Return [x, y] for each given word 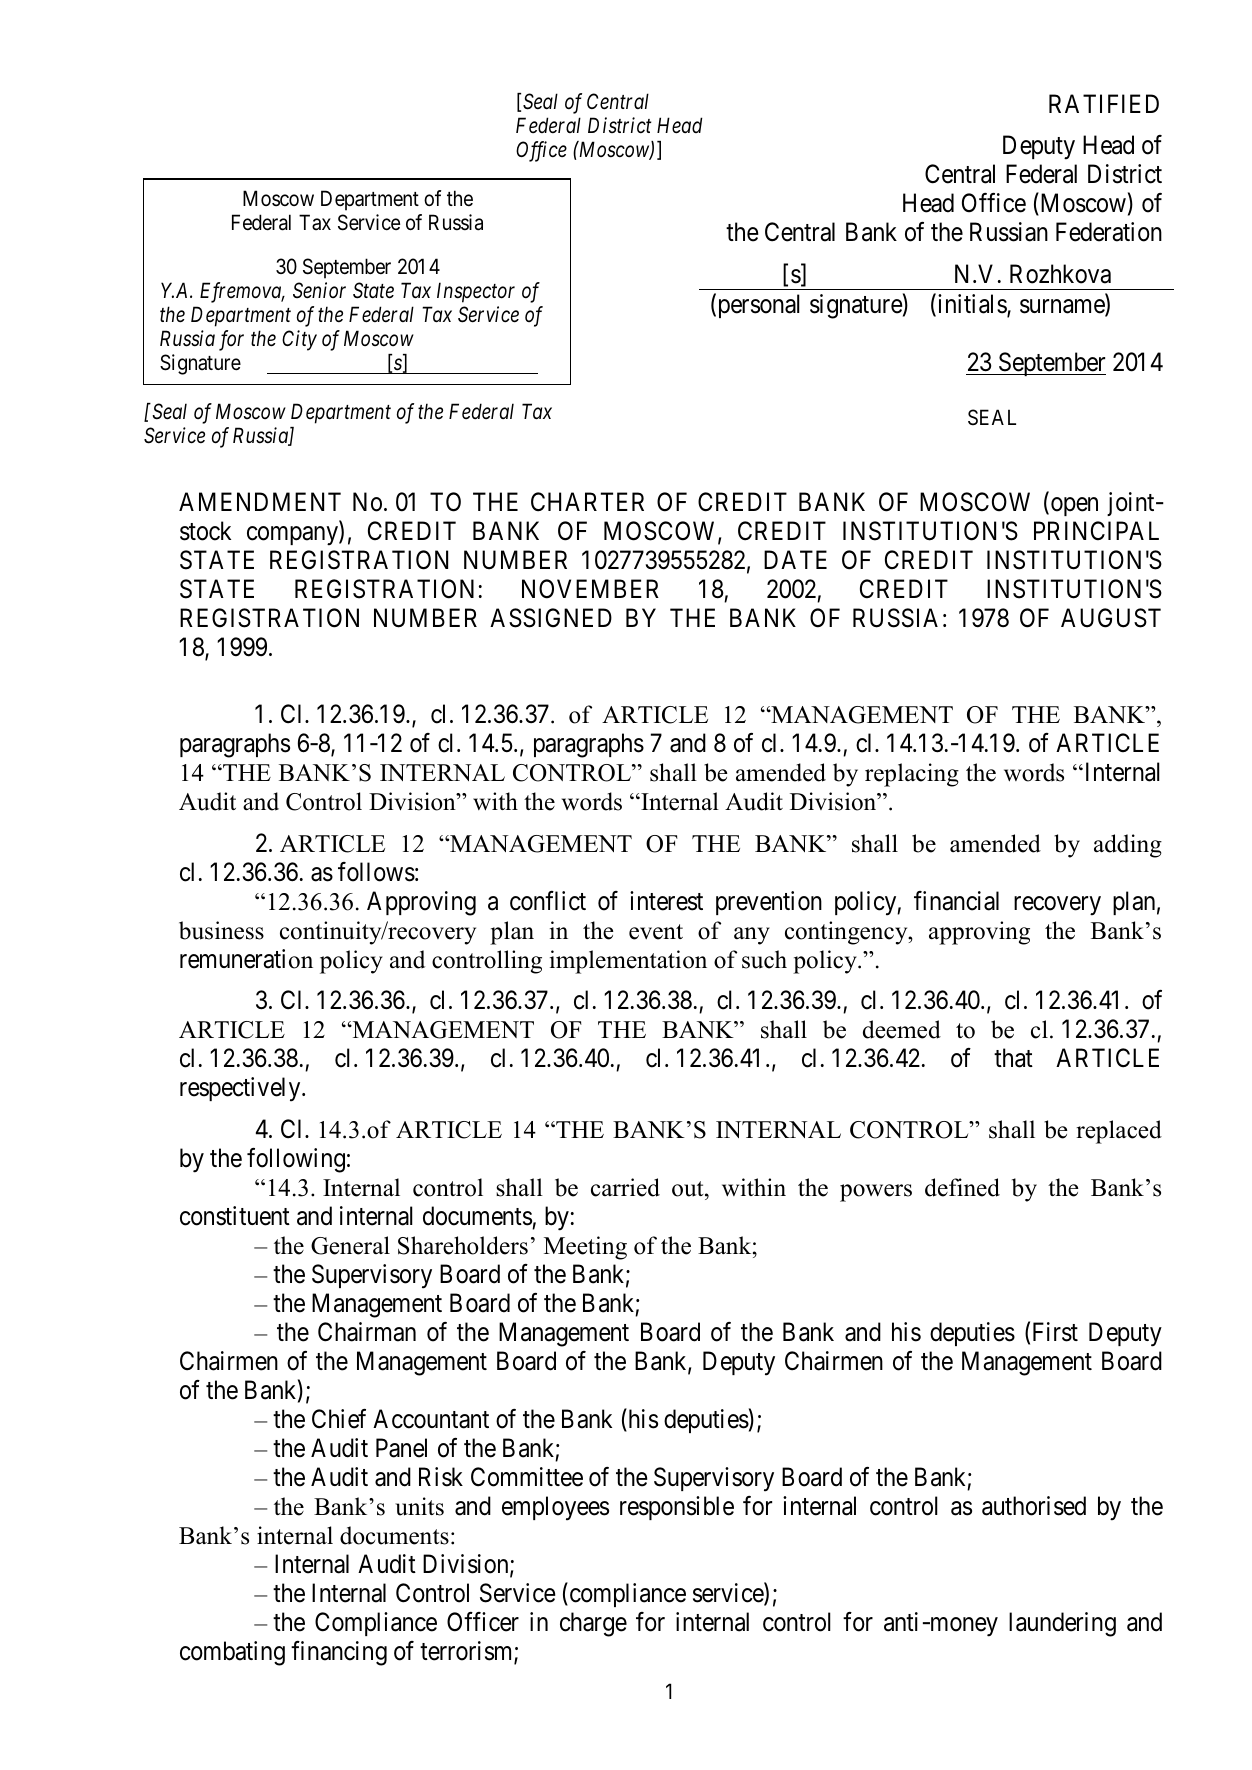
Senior [319, 290]
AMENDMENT [260, 501]
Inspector [476, 292]
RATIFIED [1104, 103]
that [1013, 1058]
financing [339, 1653]
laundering [1062, 1624]
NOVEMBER [590, 589]
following [296, 1160]
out [689, 1189]
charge [593, 1624]
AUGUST [1111, 618]
